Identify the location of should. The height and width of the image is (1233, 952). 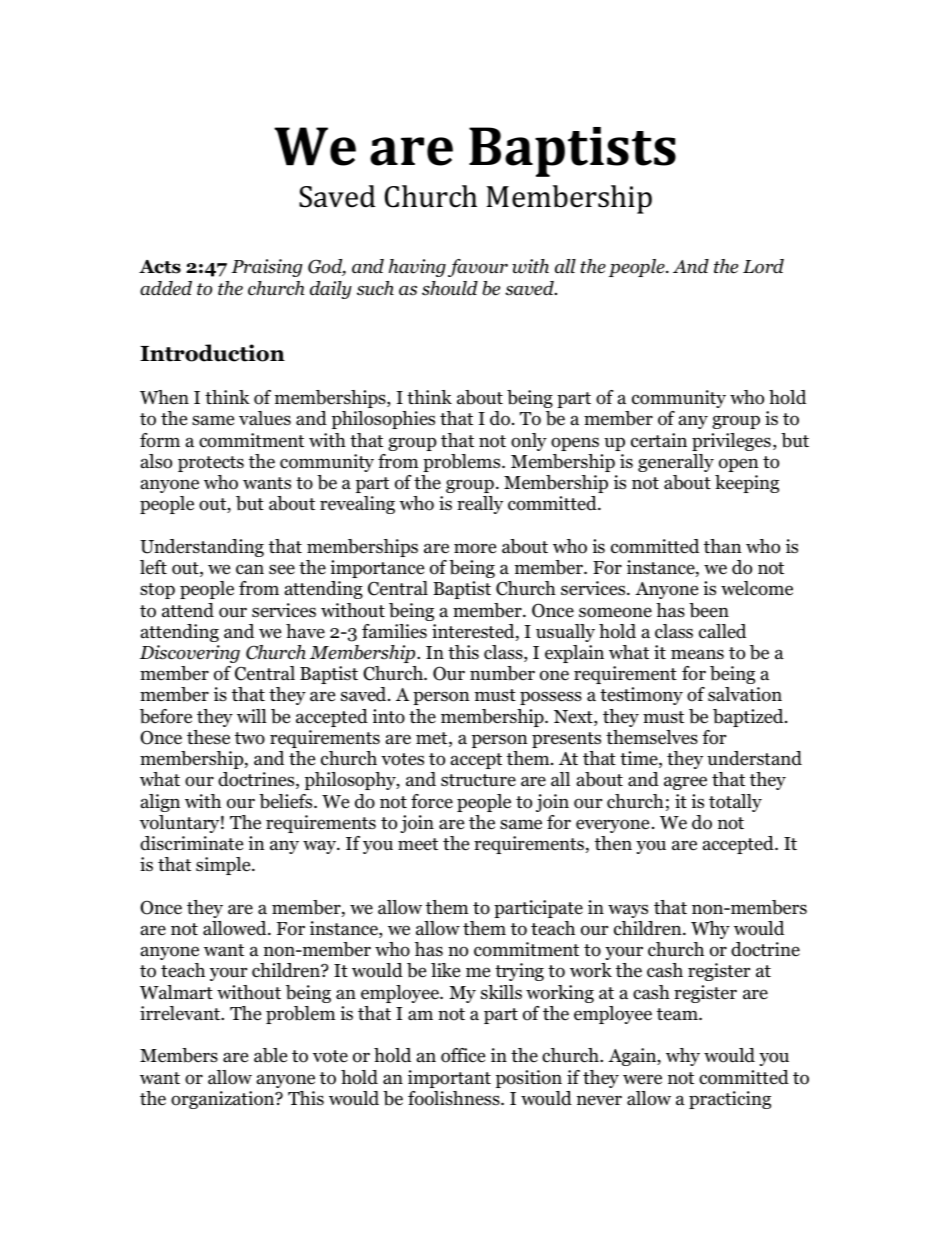
(450, 288).
